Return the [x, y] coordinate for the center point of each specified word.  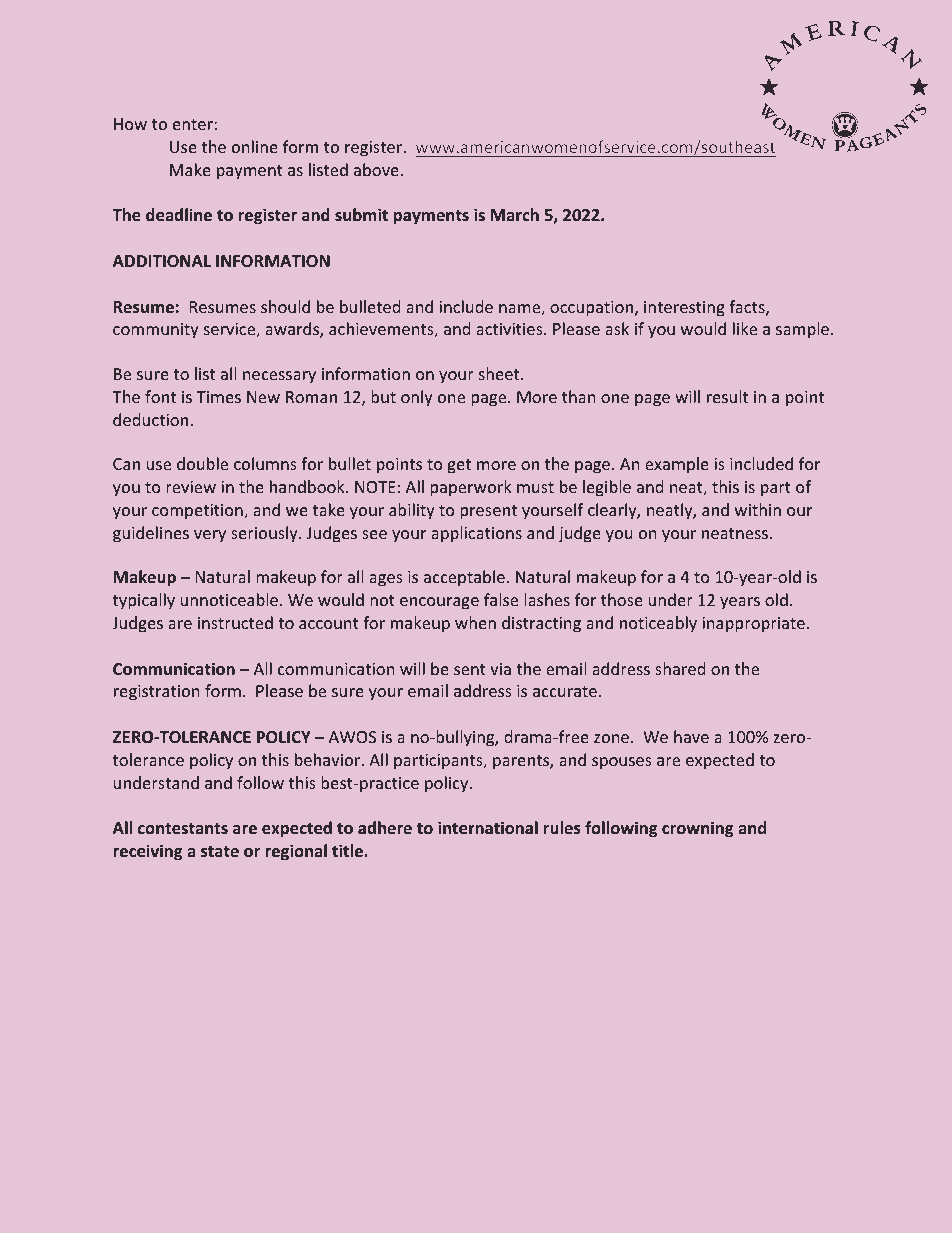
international [488, 827]
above [376, 169]
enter [194, 124]
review [191, 487]
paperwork [470, 488]
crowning [697, 829]
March [515, 214]
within [758, 509]
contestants [183, 828]
